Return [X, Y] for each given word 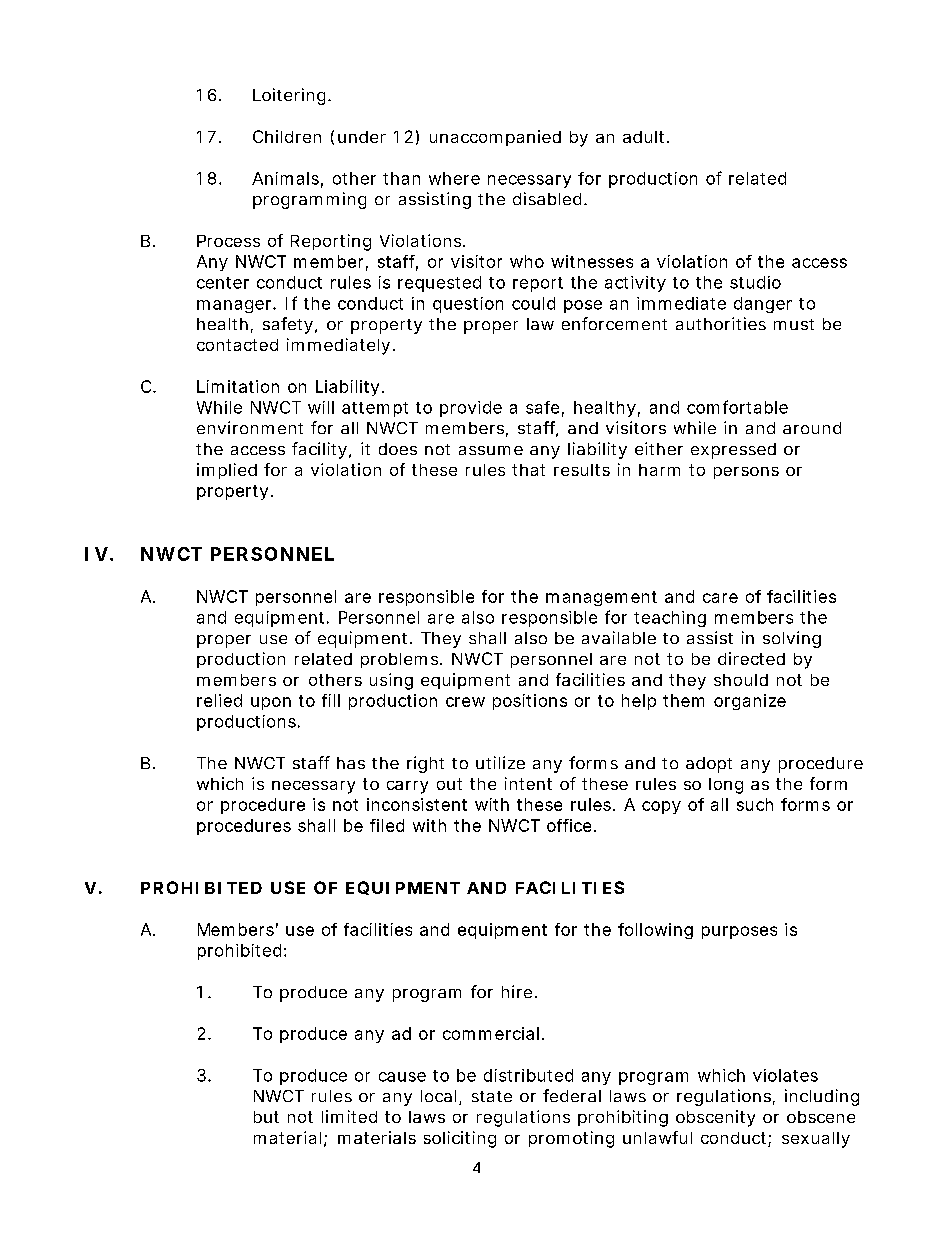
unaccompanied [495, 138]
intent [528, 783]
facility [319, 450]
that [528, 470]
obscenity [715, 1118]
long [726, 786]
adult [645, 137]
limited [349, 1116]
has [351, 763]
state [492, 1096]
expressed [733, 451]
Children [287, 136]
